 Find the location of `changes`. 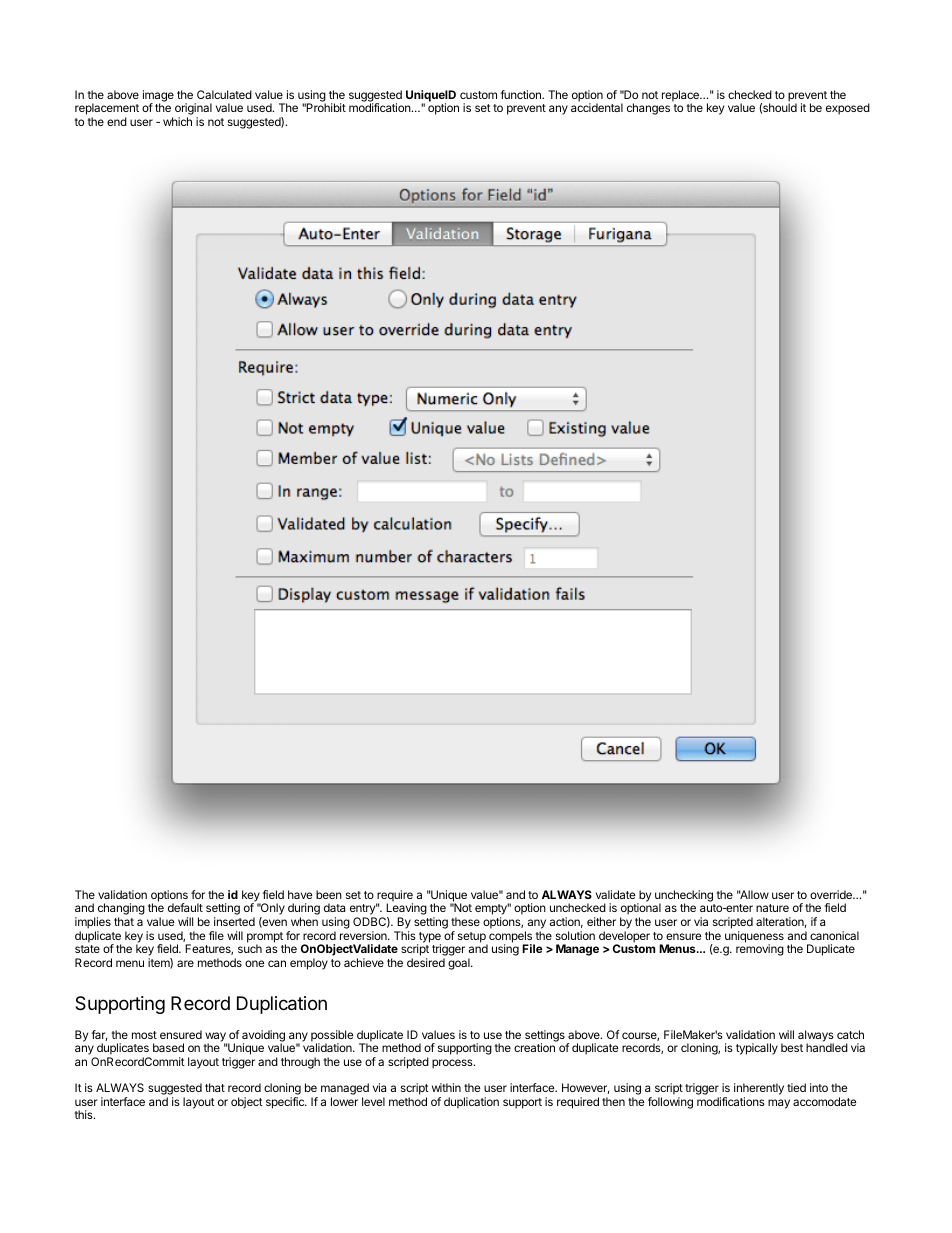

changes is located at coordinates (648, 109).
